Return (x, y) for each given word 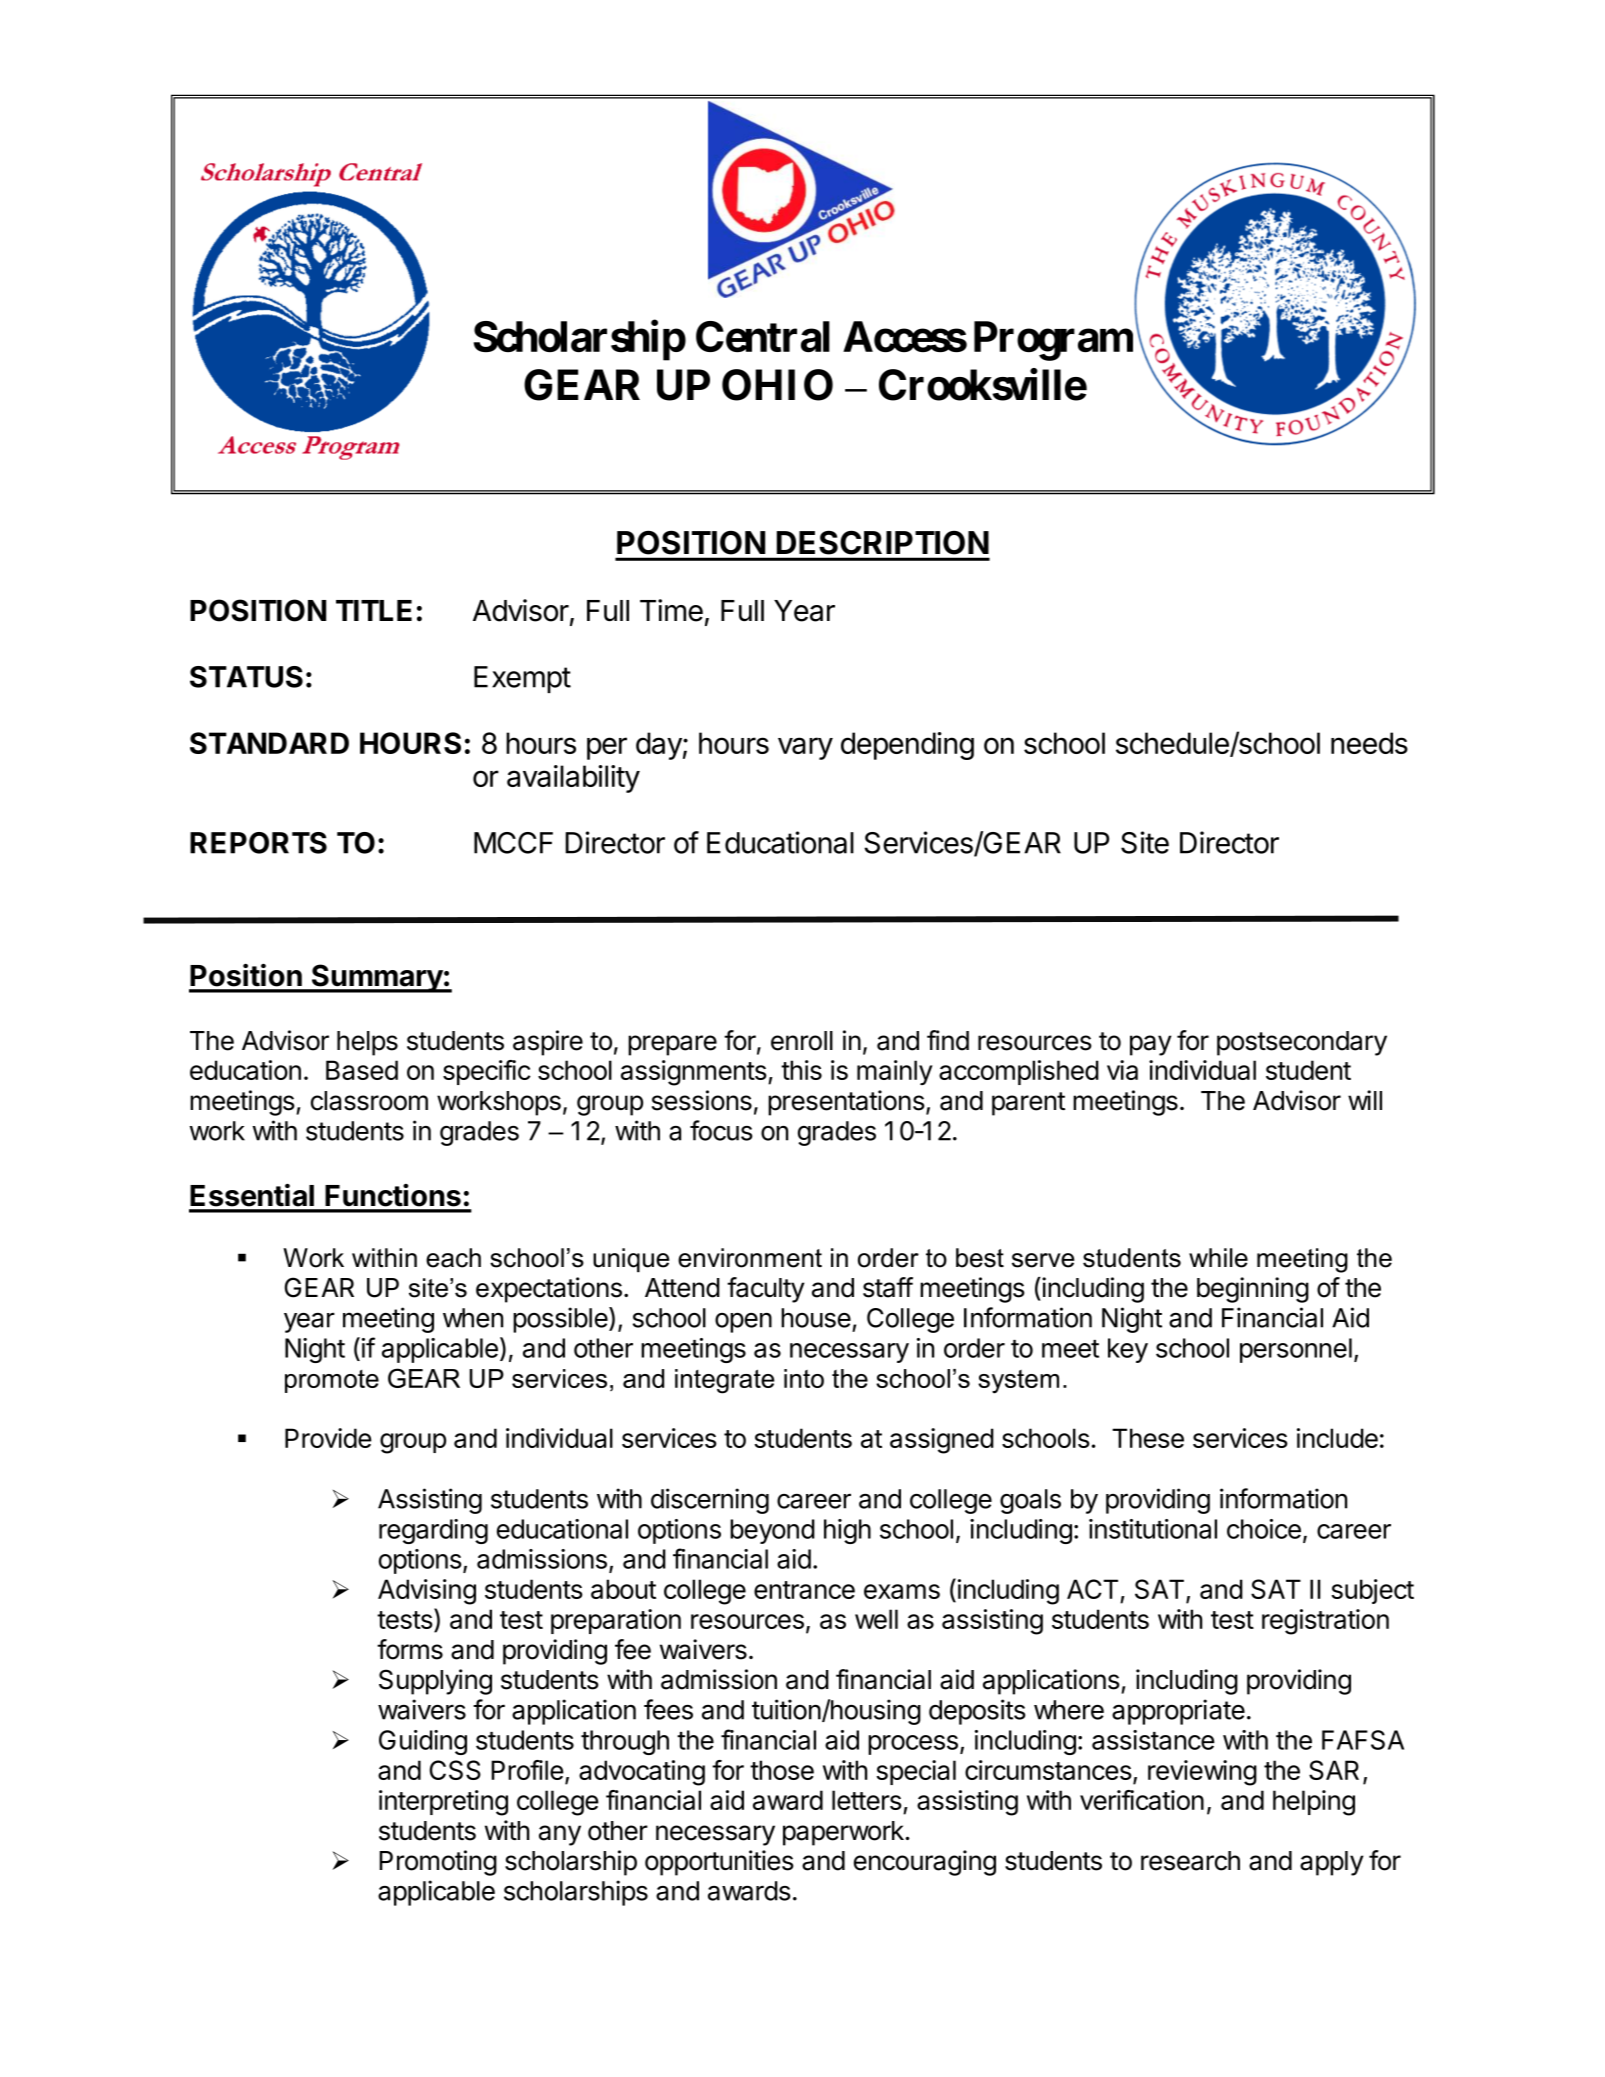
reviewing (1202, 1773)
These (1148, 1438)
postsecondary (1302, 1043)
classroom (369, 1101)
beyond (772, 1531)
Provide (328, 1438)
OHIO (777, 385)
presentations (846, 1103)
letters (867, 1800)
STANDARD (269, 743)
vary (805, 748)
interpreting (443, 1803)
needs (1369, 743)
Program (1053, 341)
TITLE (374, 610)
